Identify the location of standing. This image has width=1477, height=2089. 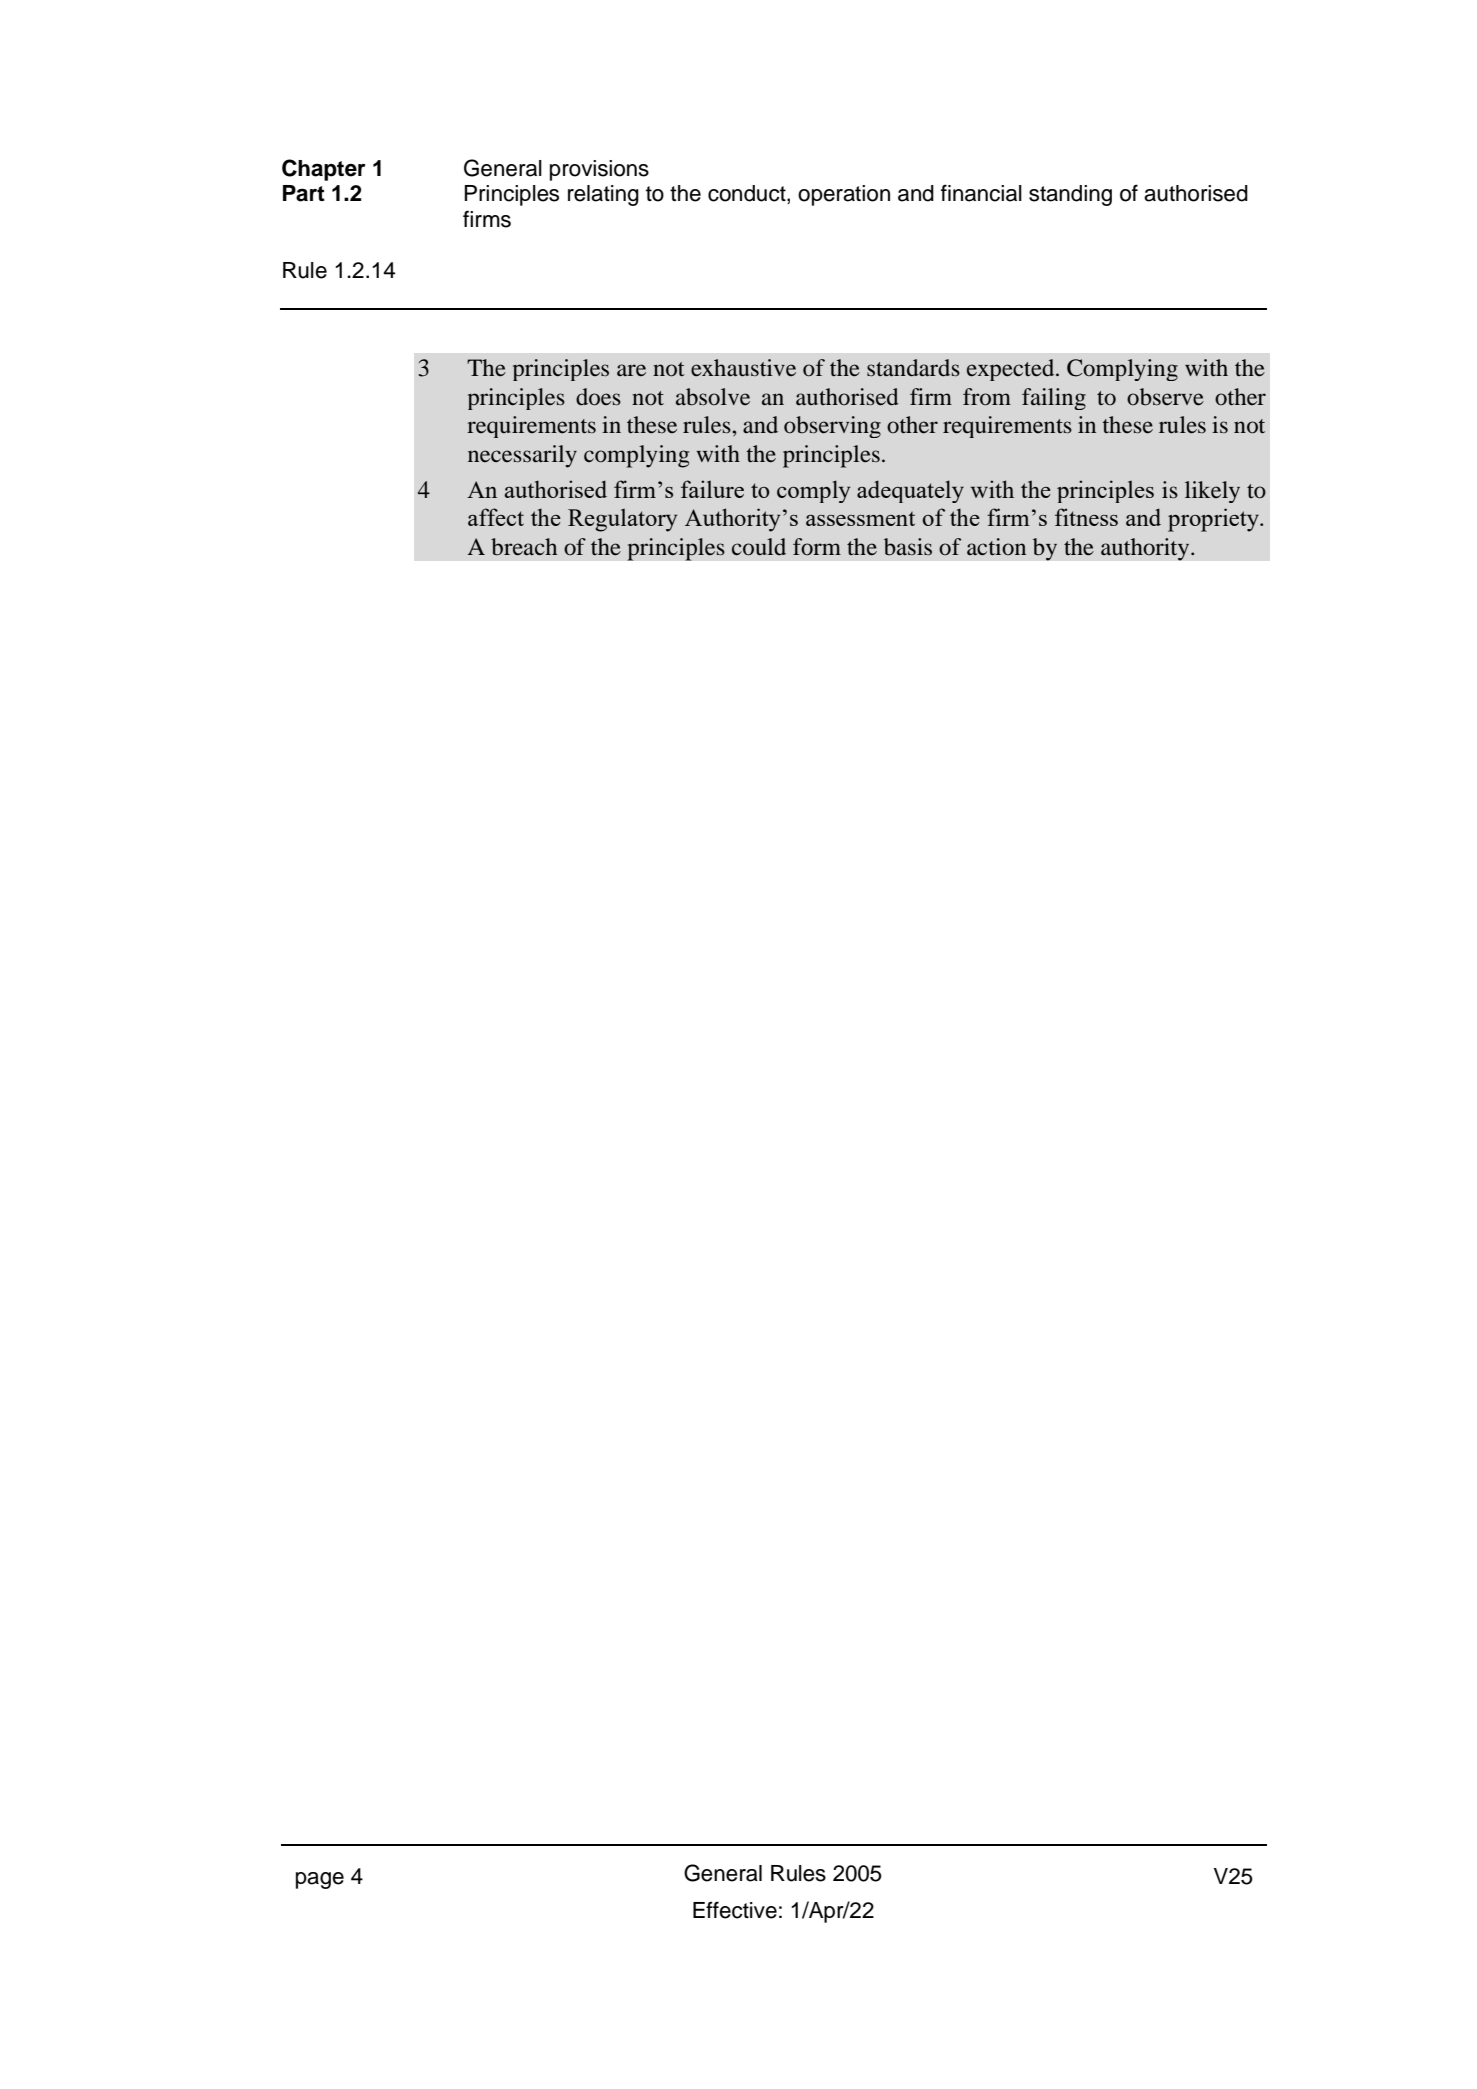
(1070, 195).
